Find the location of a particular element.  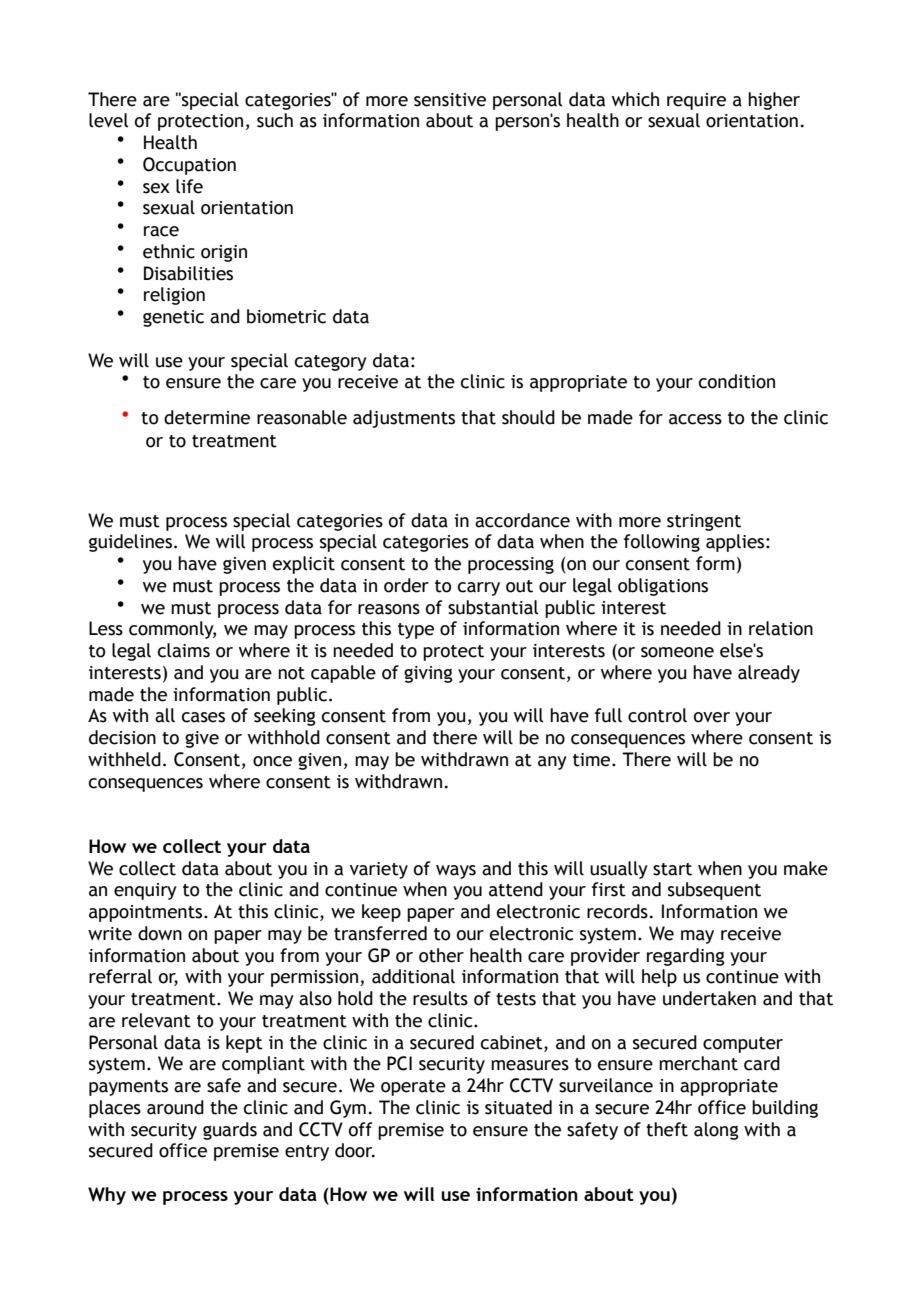

sensitive is located at coordinates (450, 100).
